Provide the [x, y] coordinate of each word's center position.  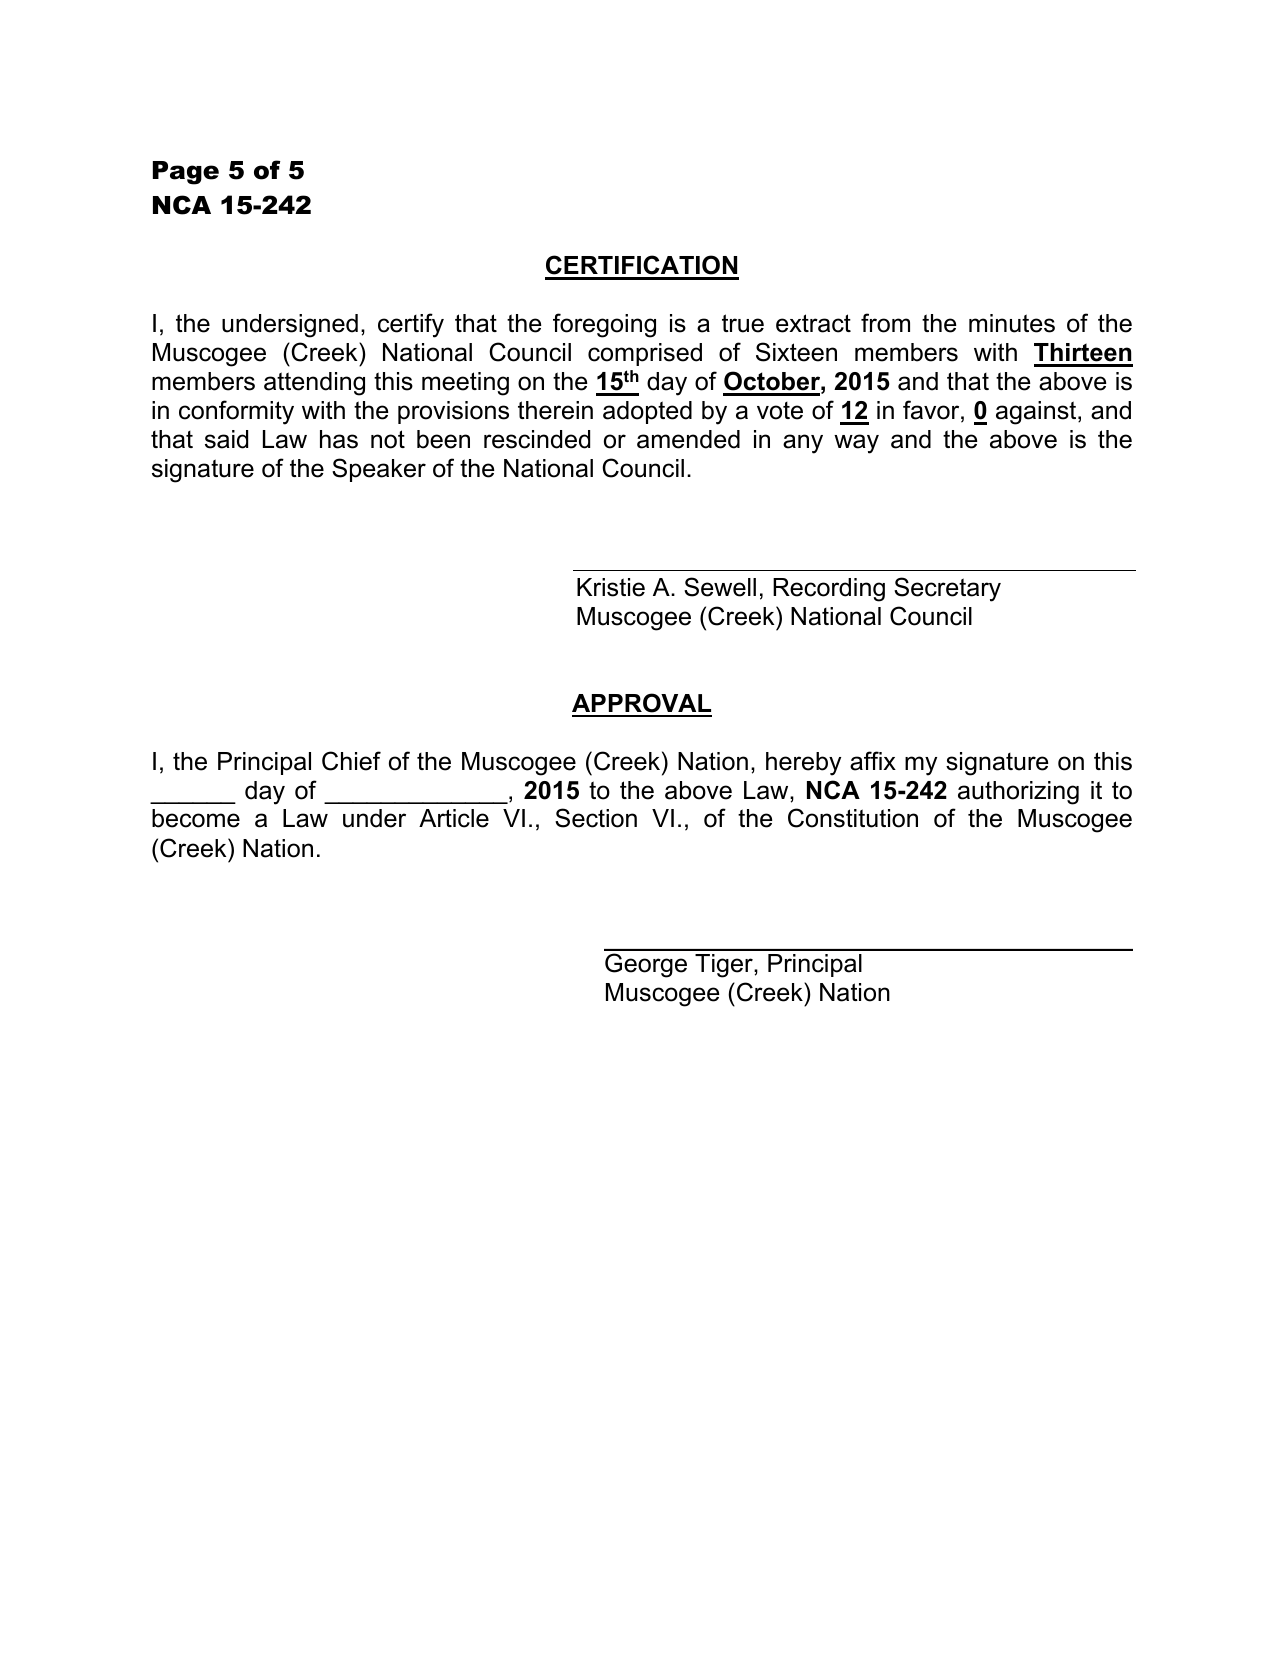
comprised [645, 354]
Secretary [947, 589]
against [1037, 413]
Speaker [379, 470]
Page [186, 173]
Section [596, 818]
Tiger [725, 966]
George [646, 965]
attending [314, 384]
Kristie [611, 587]
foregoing [604, 325]
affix [873, 761]
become [196, 818]
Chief [351, 761]
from [885, 323]
